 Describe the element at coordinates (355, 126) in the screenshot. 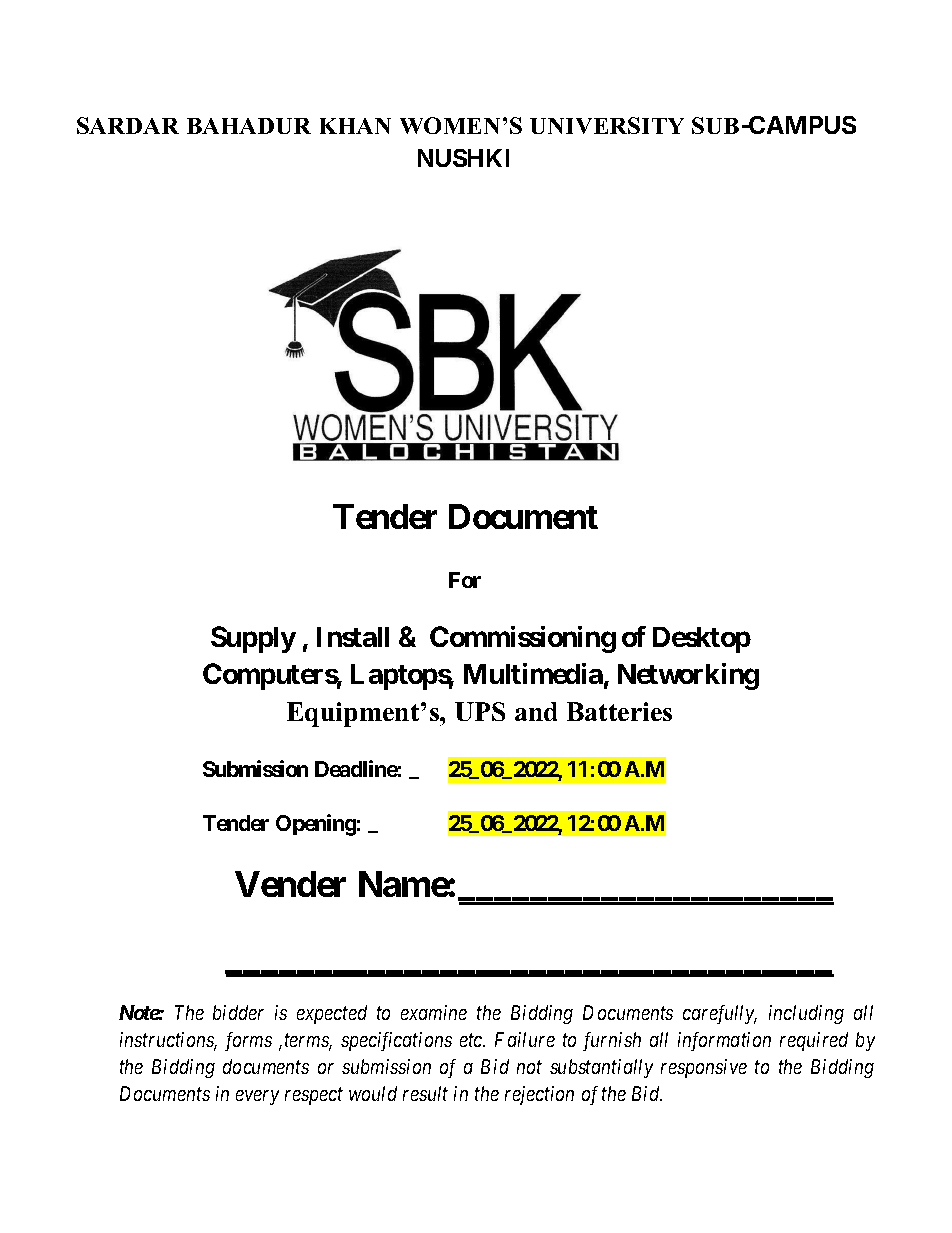

I see `KHAN` at that location.
